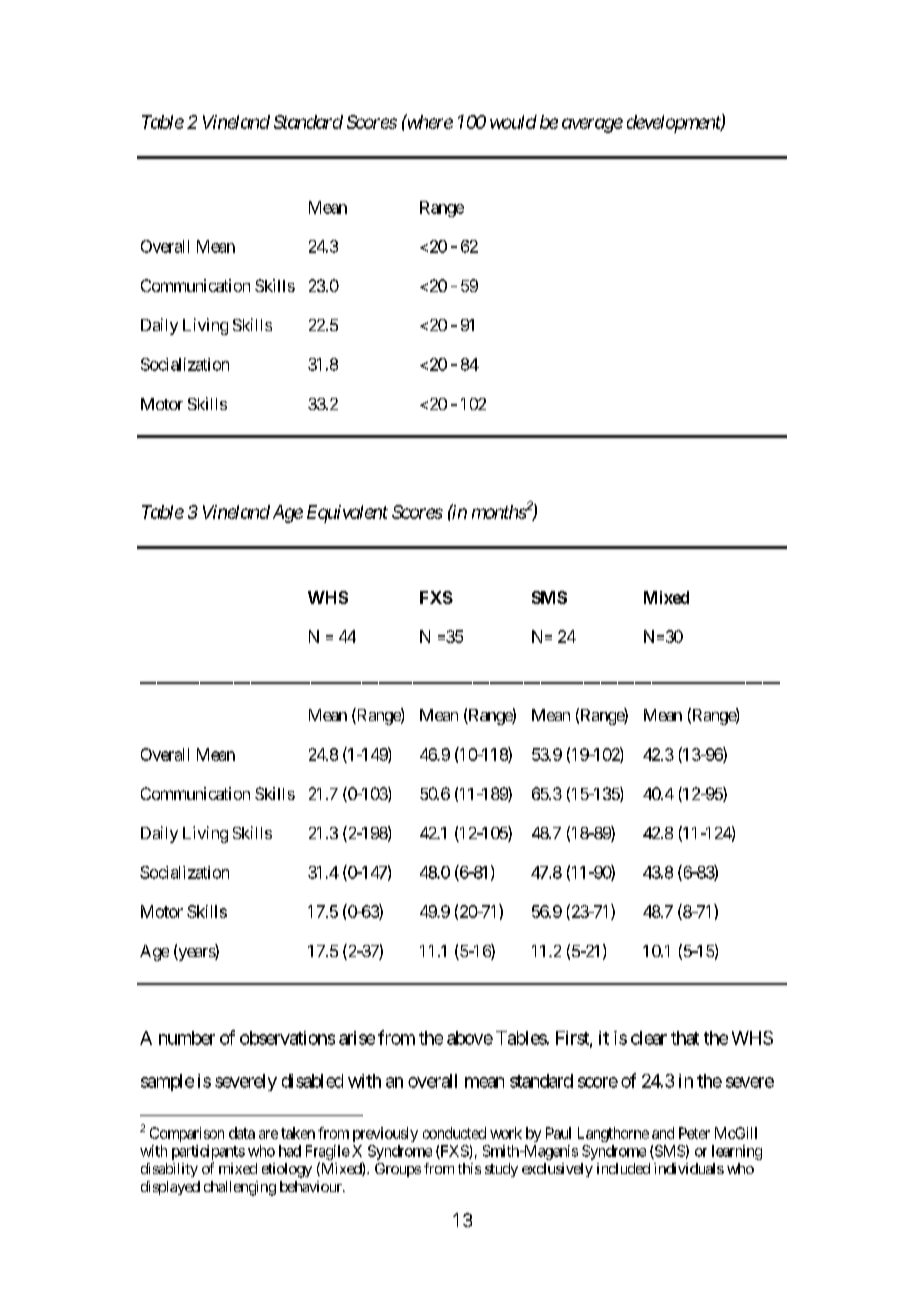 The image size is (924, 1308). What do you see at coordinates (649, 1038) in the image?
I see `clear` at bounding box center [649, 1038].
